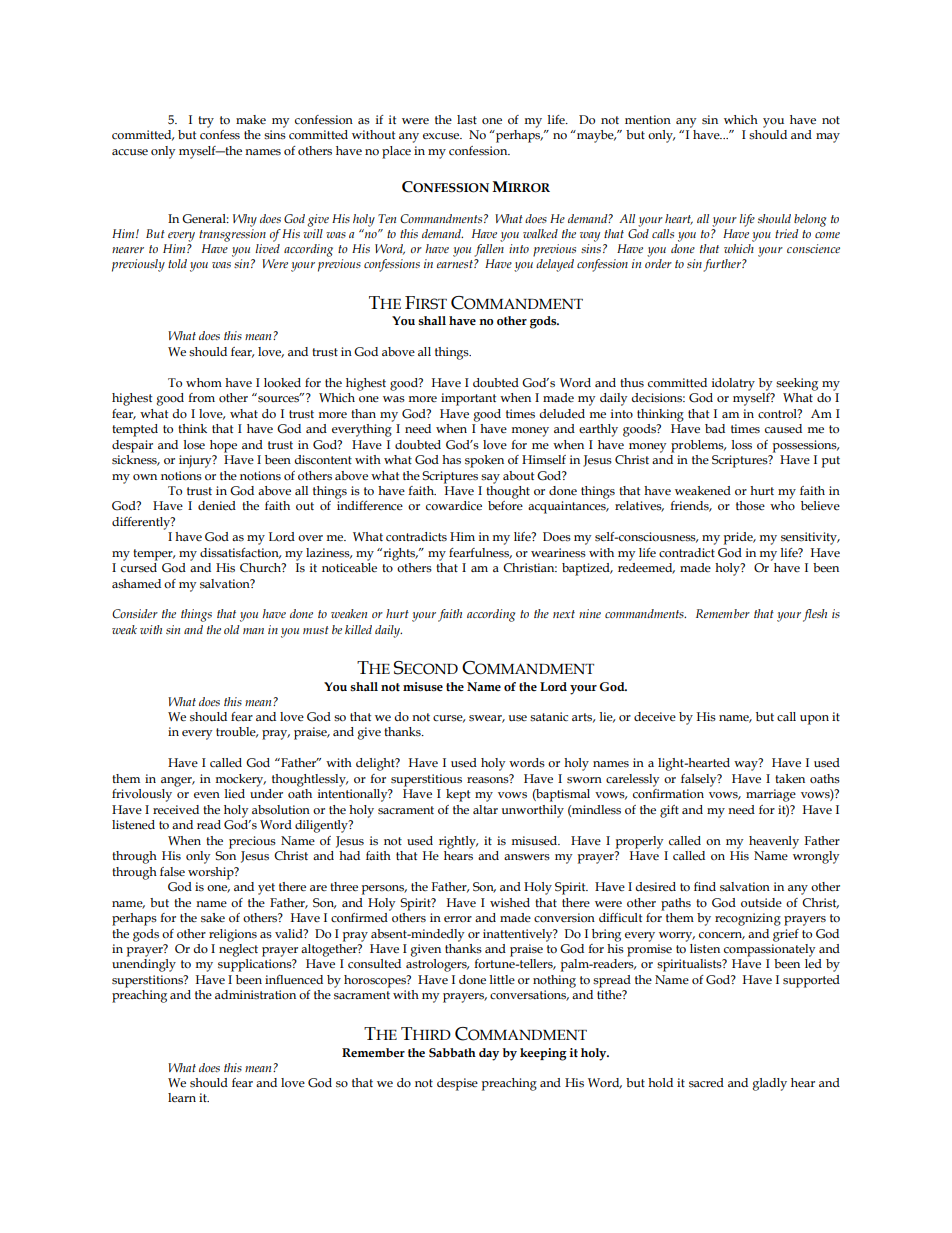 The image size is (952, 1233). I want to click on next, so click(564, 614).
